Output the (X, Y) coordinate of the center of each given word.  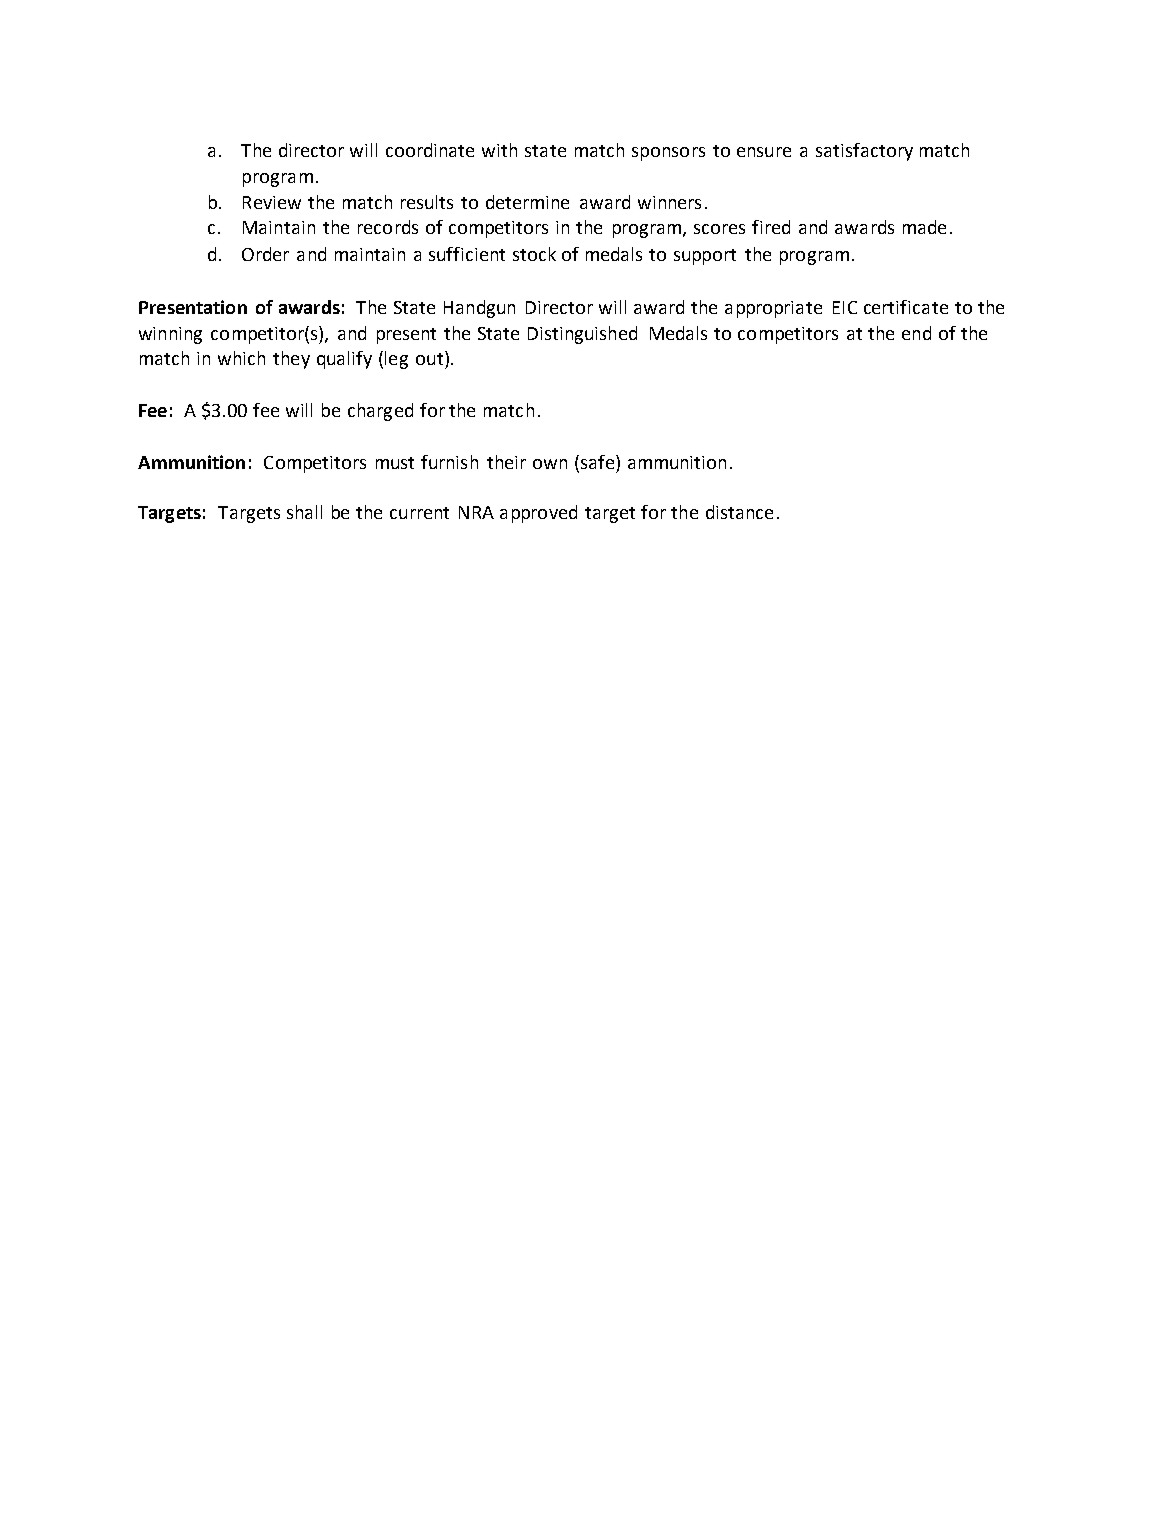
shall (304, 512)
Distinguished (582, 335)
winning (170, 335)
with (499, 150)
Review (272, 202)
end (916, 333)
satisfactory (864, 152)
